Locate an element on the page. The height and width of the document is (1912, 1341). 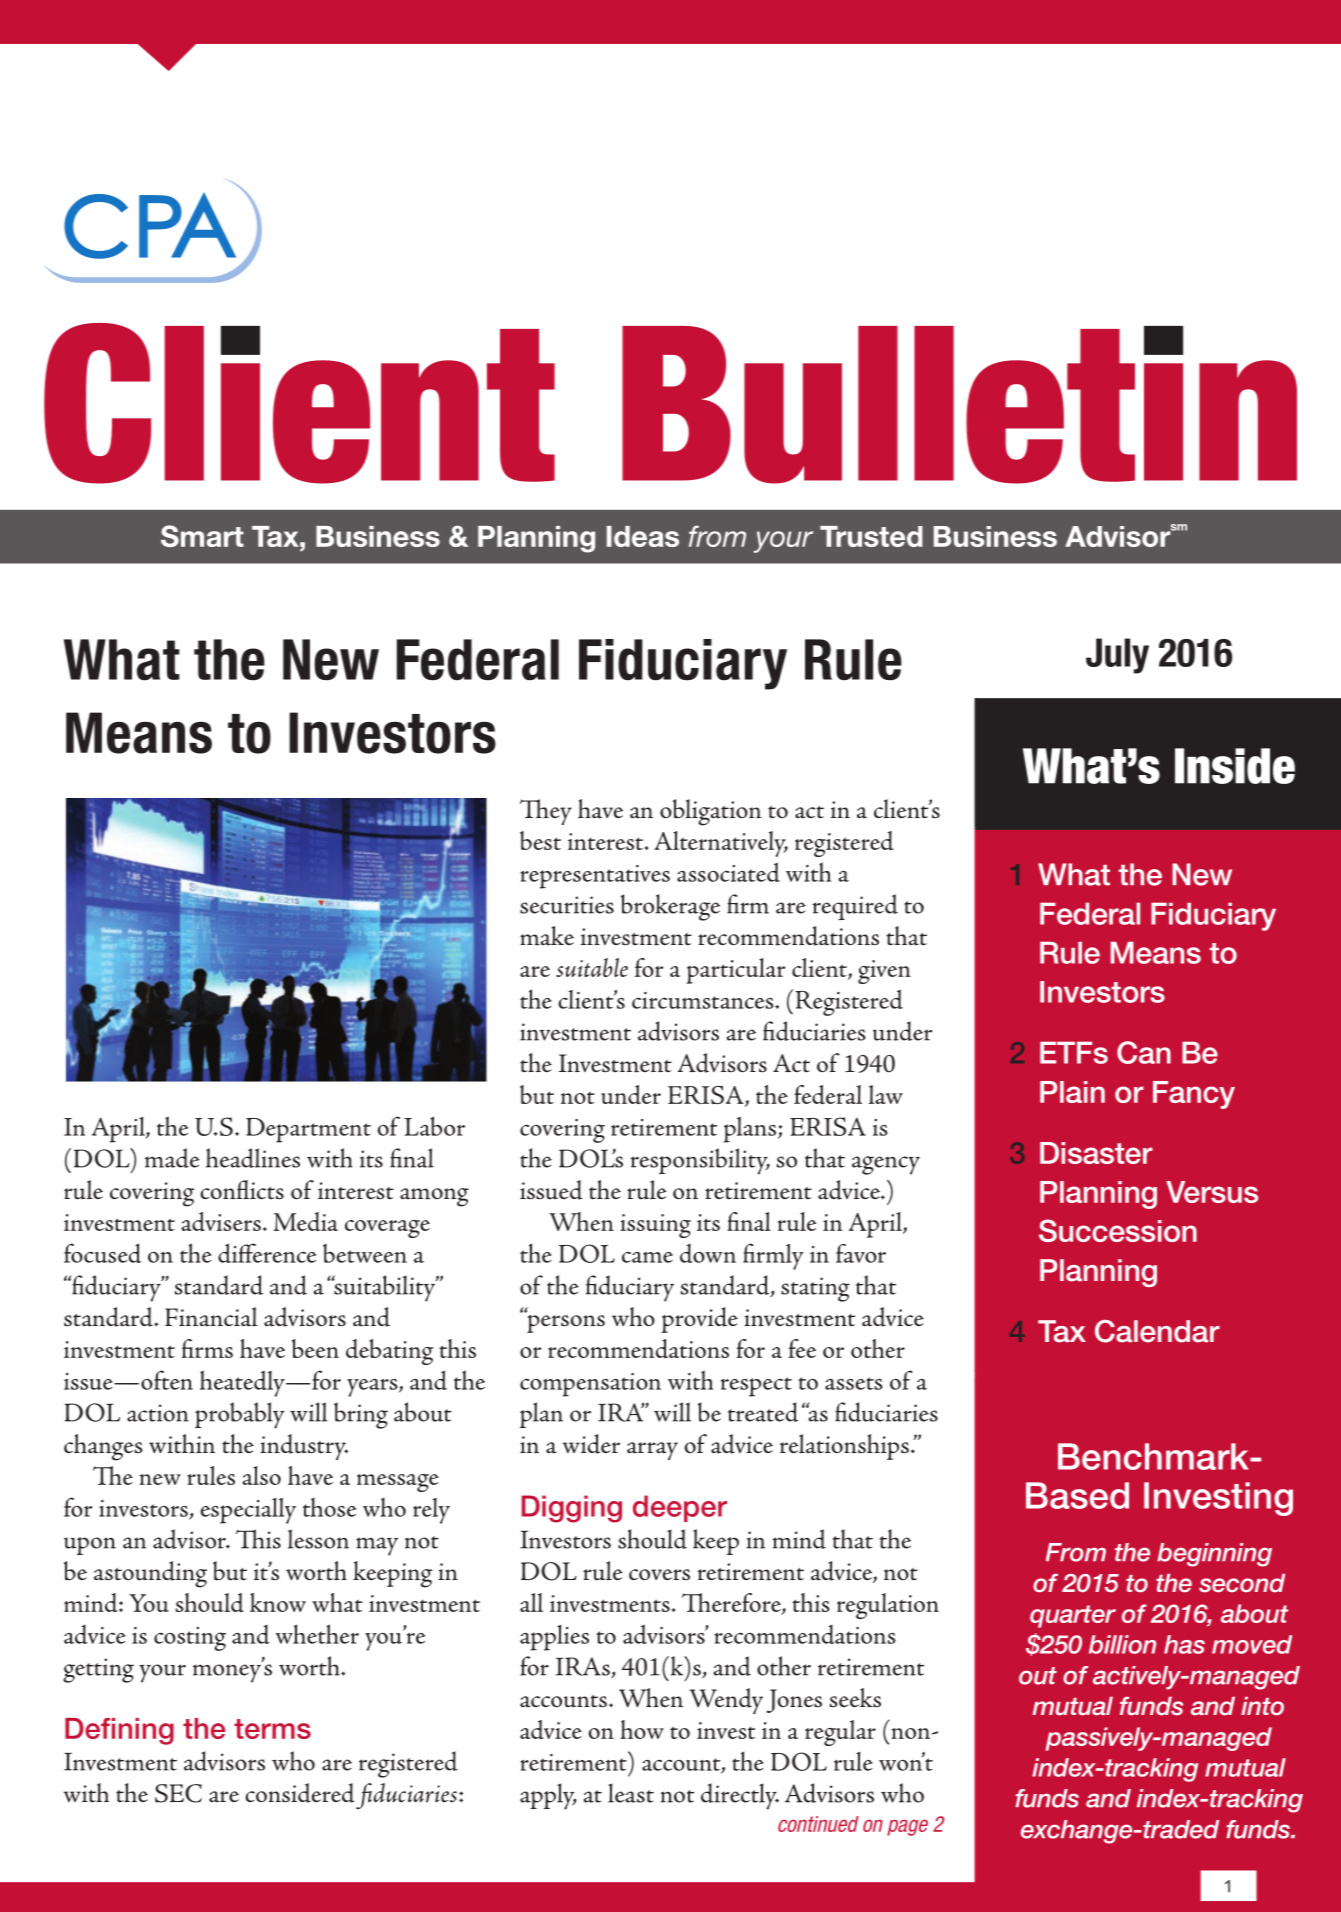
Disaster is located at coordinates (1096, 1153).
